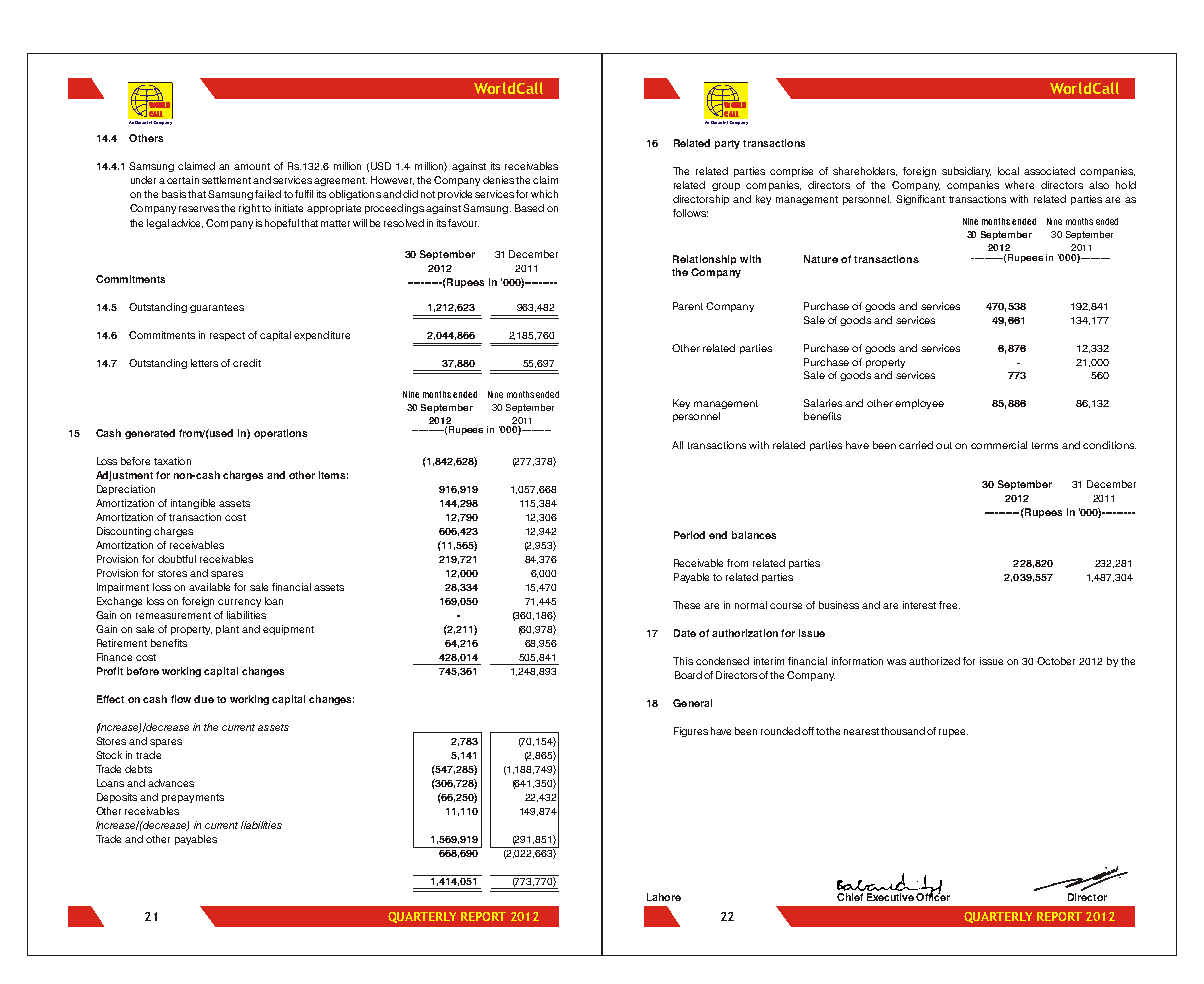  I want to click on intangible, so click(193, 504).
